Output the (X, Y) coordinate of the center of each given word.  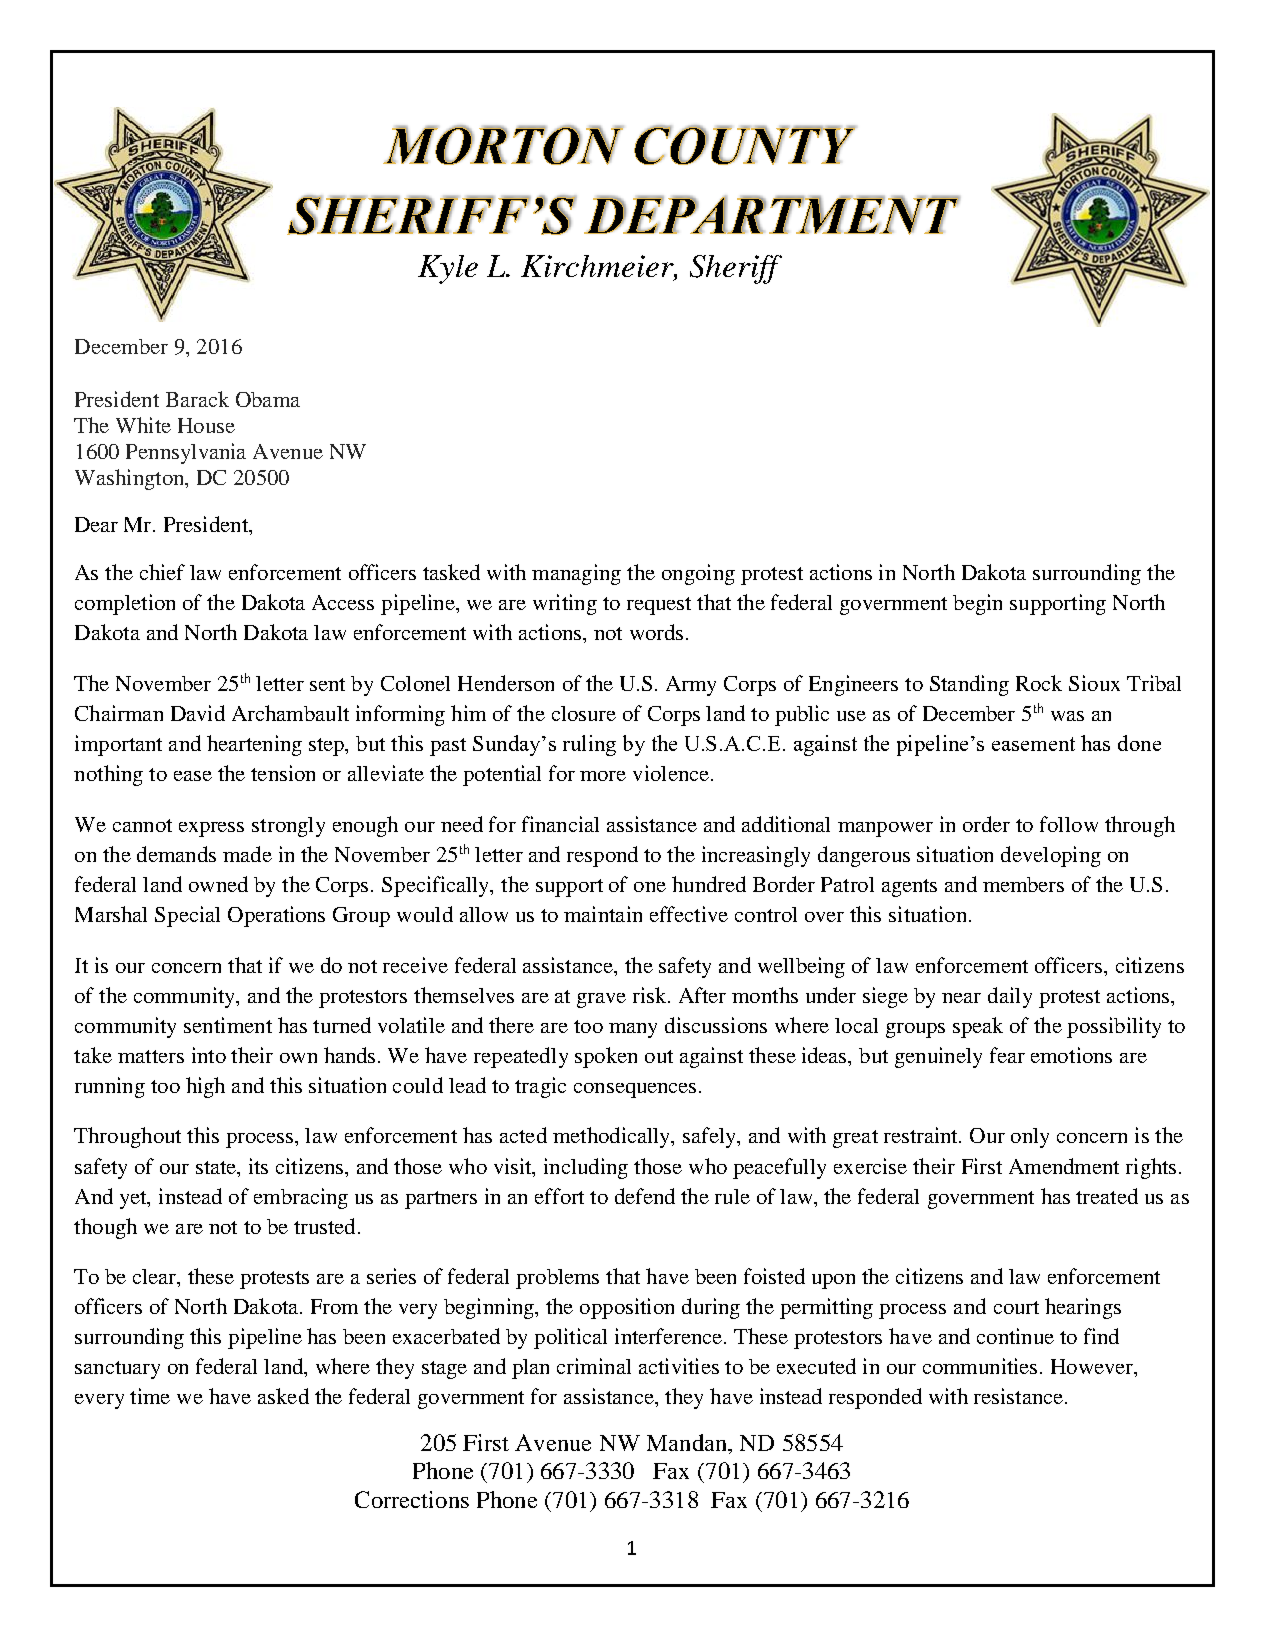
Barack (197, 399)
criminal (594, 1366)
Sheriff (736, 269)
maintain (603, 914)
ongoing (698, 574)
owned (218, 884)
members (1023, 884)
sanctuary (117, 1370)
